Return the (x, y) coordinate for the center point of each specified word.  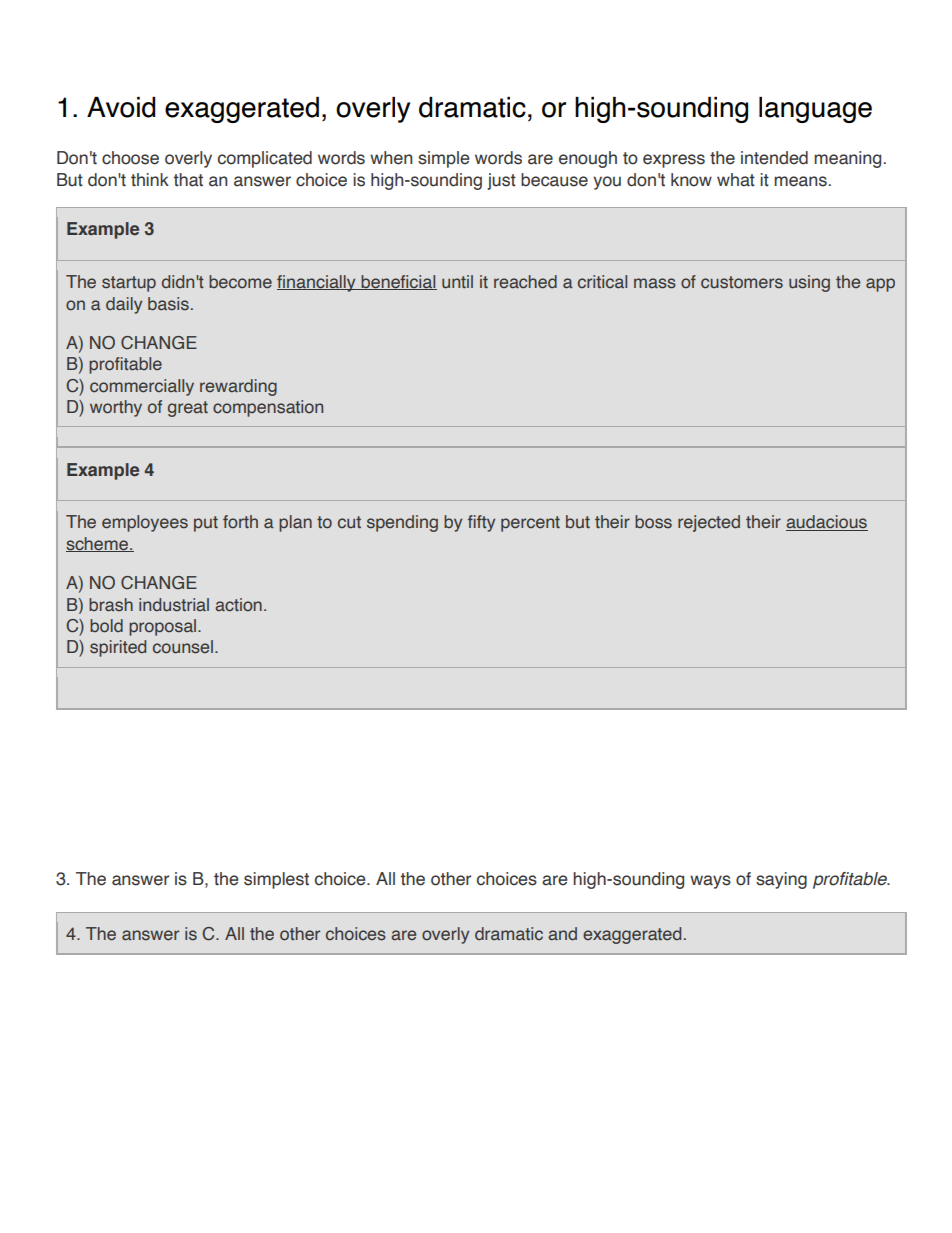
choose (130, 158)
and (562, 934)
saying (781, 880)
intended (774, 158)
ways (710, 882)
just (501, 181)
